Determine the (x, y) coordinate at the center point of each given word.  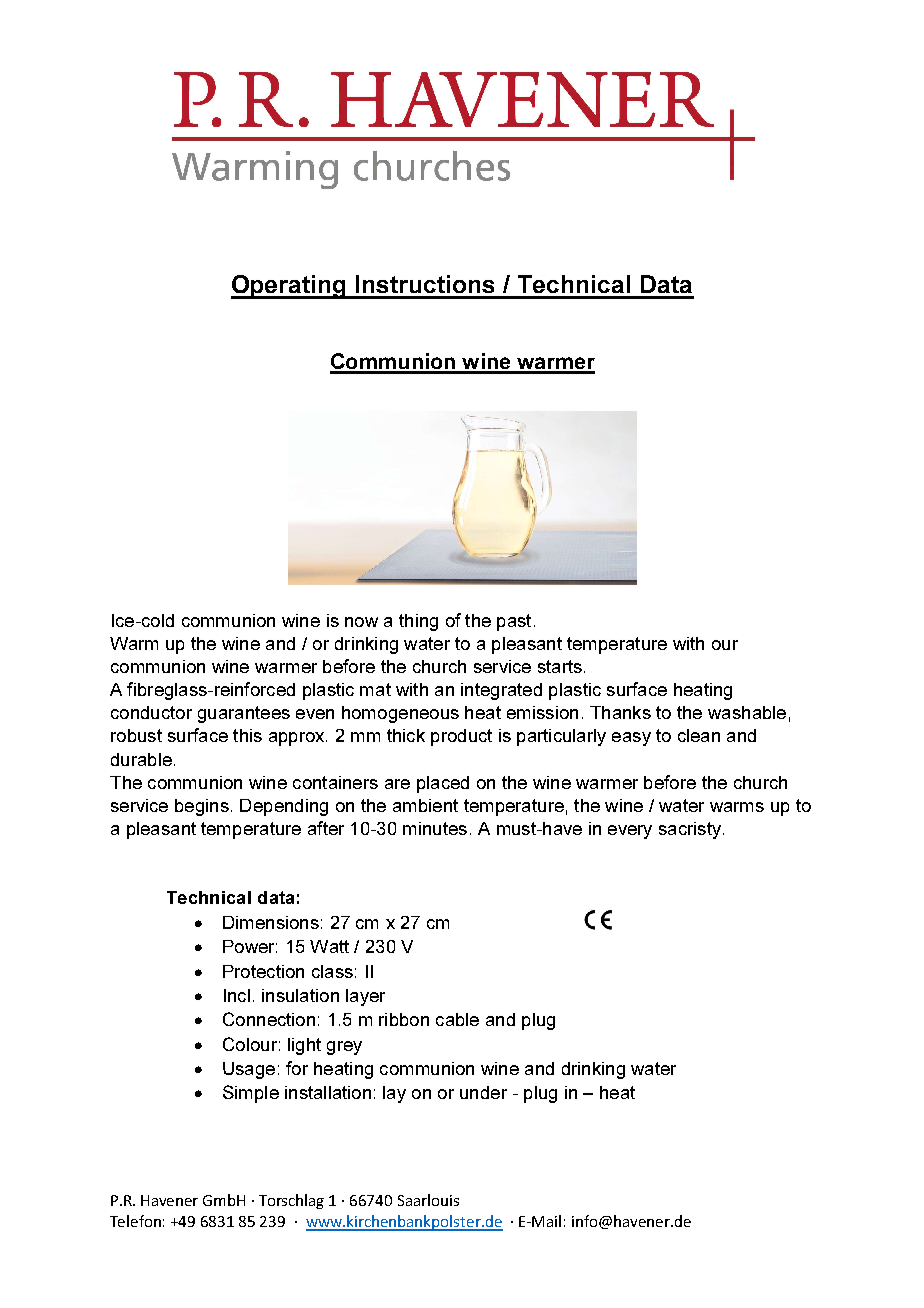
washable (747, 712)
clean (699, 735)
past (514, 622)
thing (418, 622)
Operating (290, 287)
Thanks (620, 712)
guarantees (244, 714)
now (361, 622)
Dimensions (271, 922)
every (630, 832)
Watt (329, 946)
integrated (501, 691)
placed (443, 784)
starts (560, 666)
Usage (249, 1070)
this (247, 735)
